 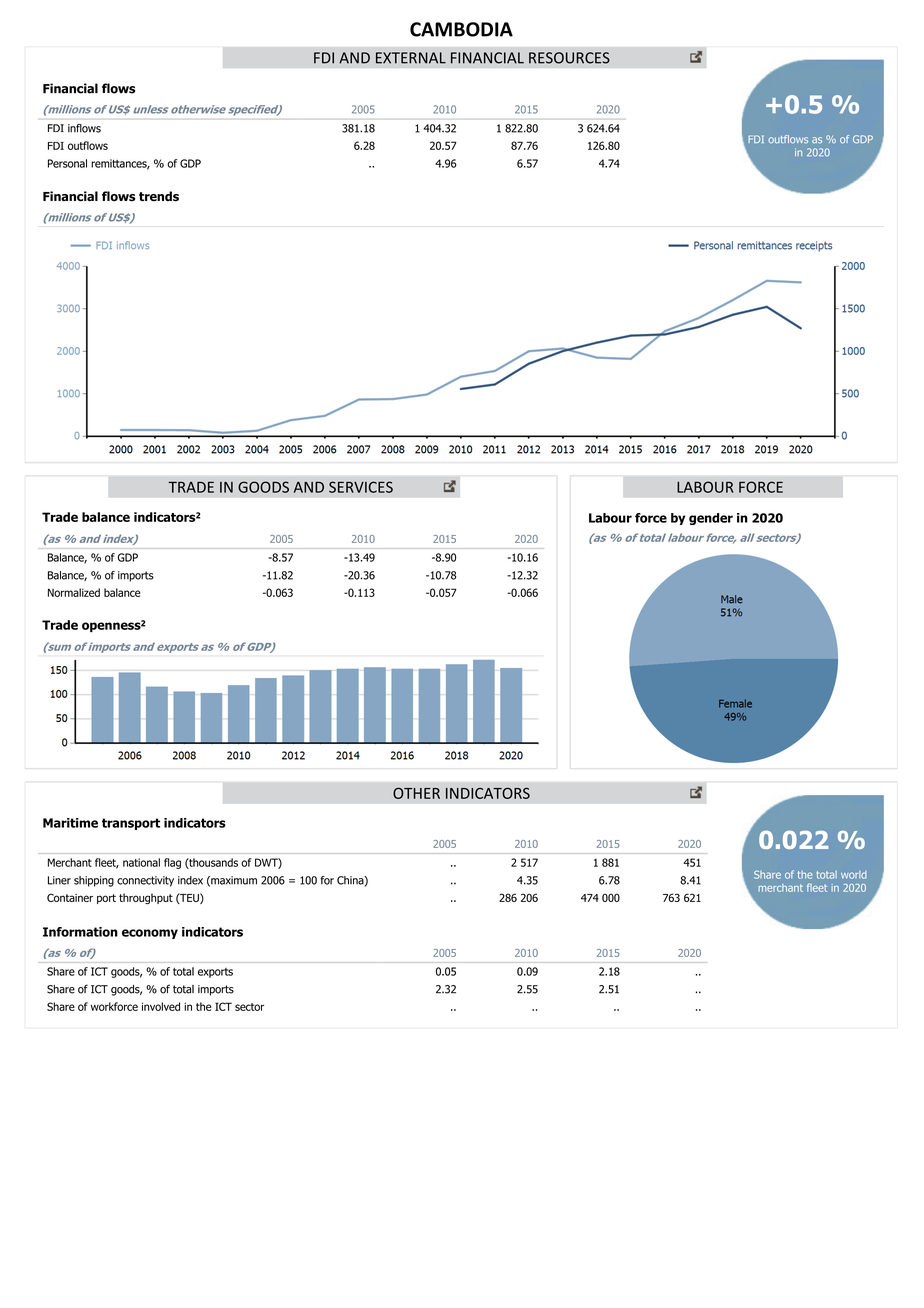 What do you see at coordinates (569, 58) in the screenshot?
I see `RESOURCES` at bounding box center [569, 58].
